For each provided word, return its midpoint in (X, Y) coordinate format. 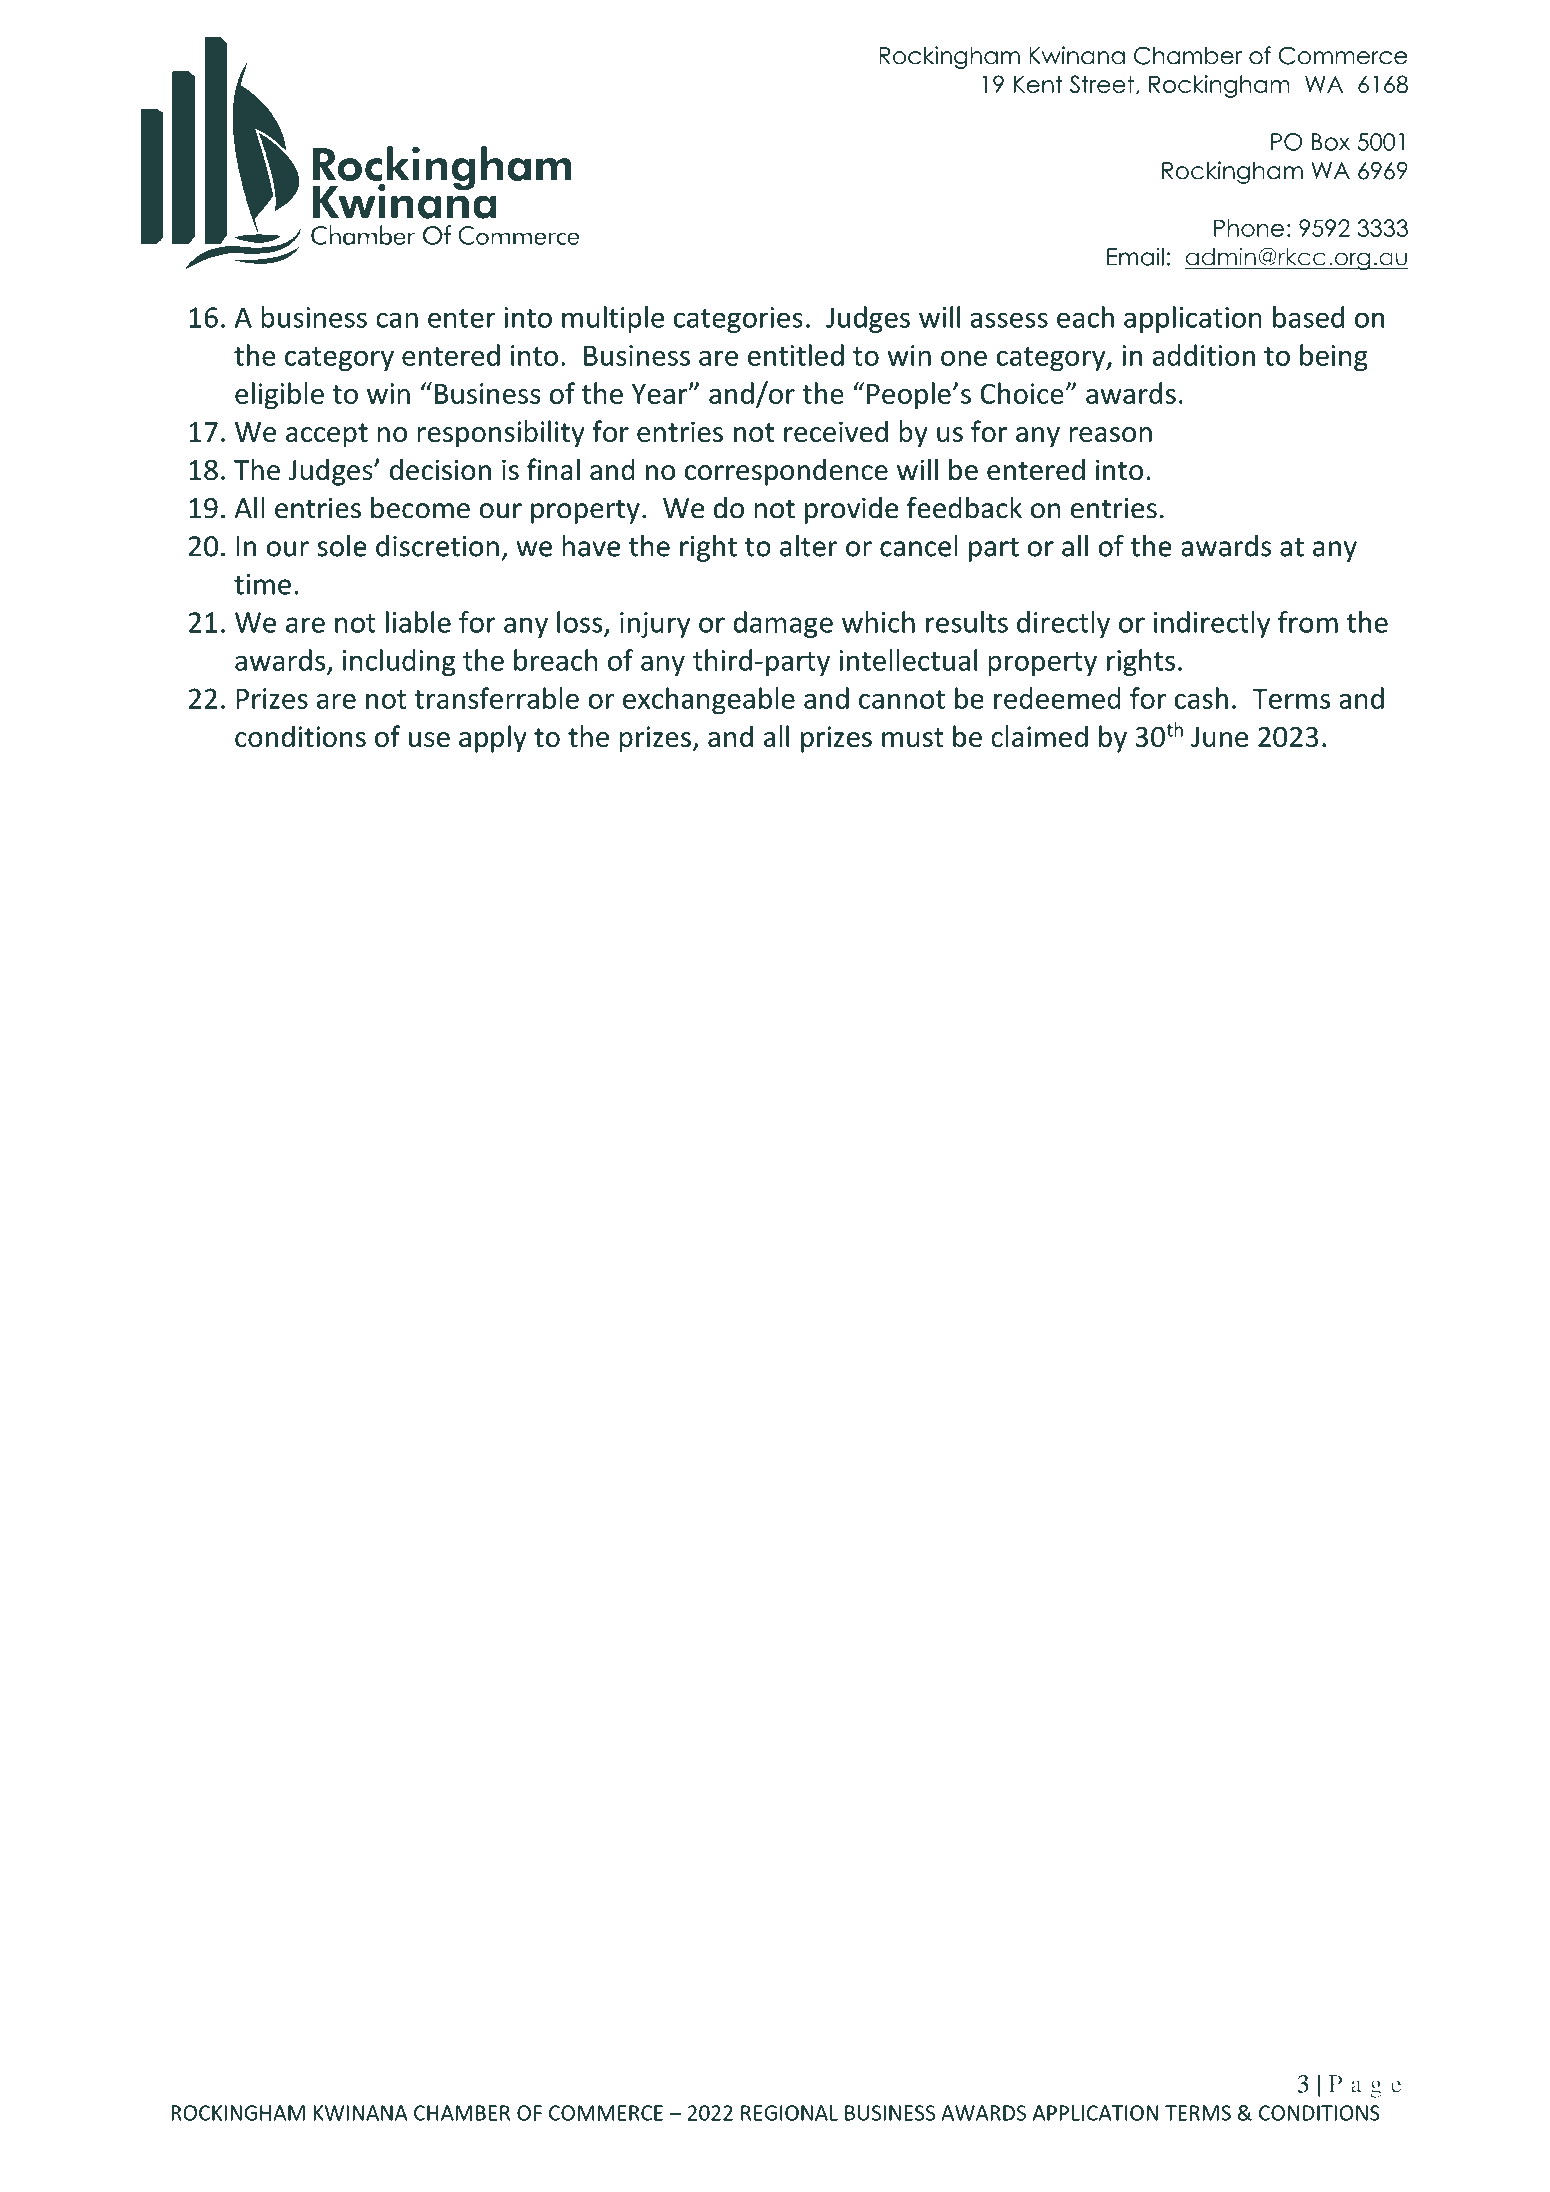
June (1219, 737)
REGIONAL (789, 2113)
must (913, 737)
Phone (1249, 228)
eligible (279, 396)
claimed (1039, 736)
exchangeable (709, 701)
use (429, 739)
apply (493, 739)
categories (738, 320)
